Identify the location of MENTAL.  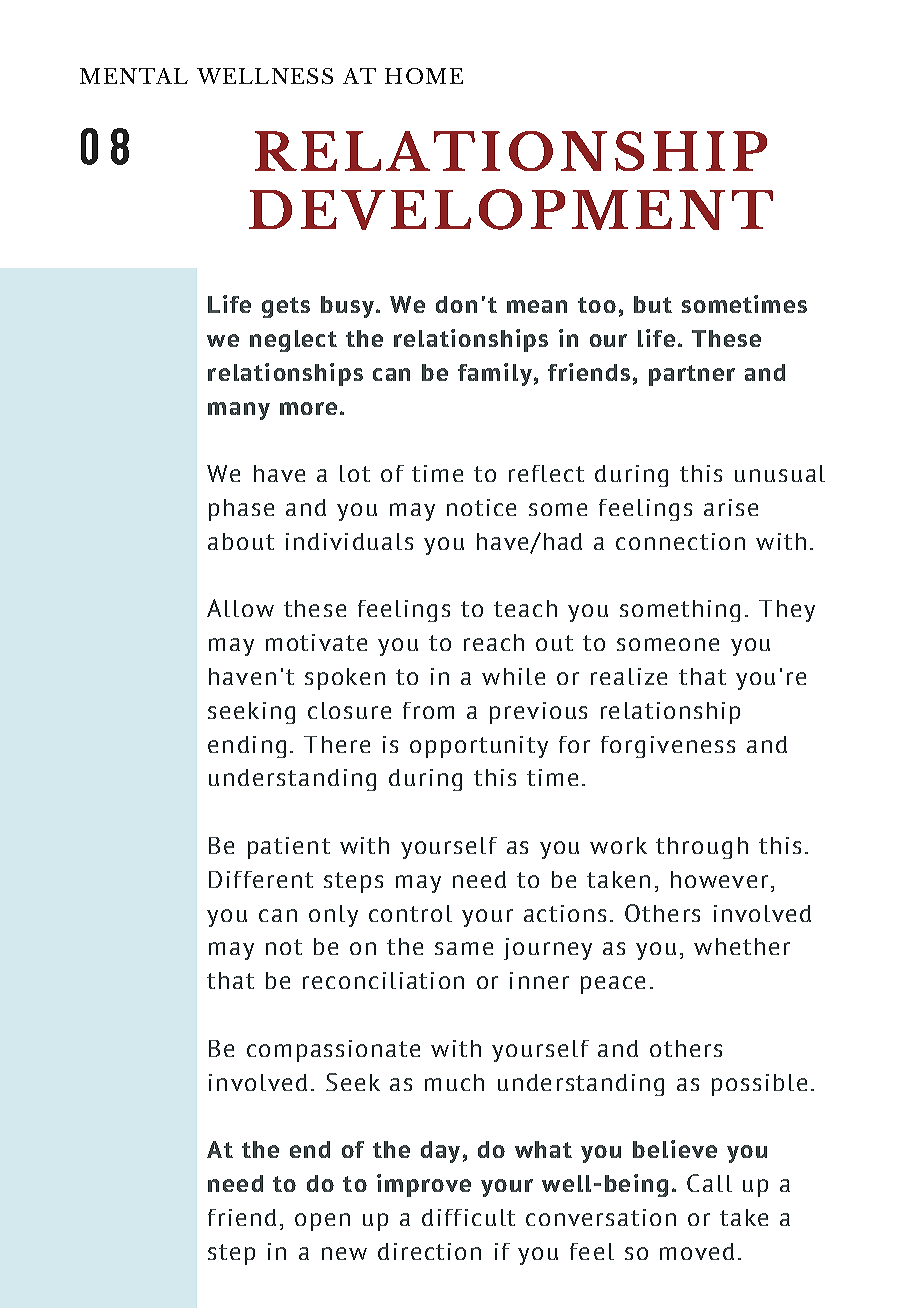
(134, 76).
